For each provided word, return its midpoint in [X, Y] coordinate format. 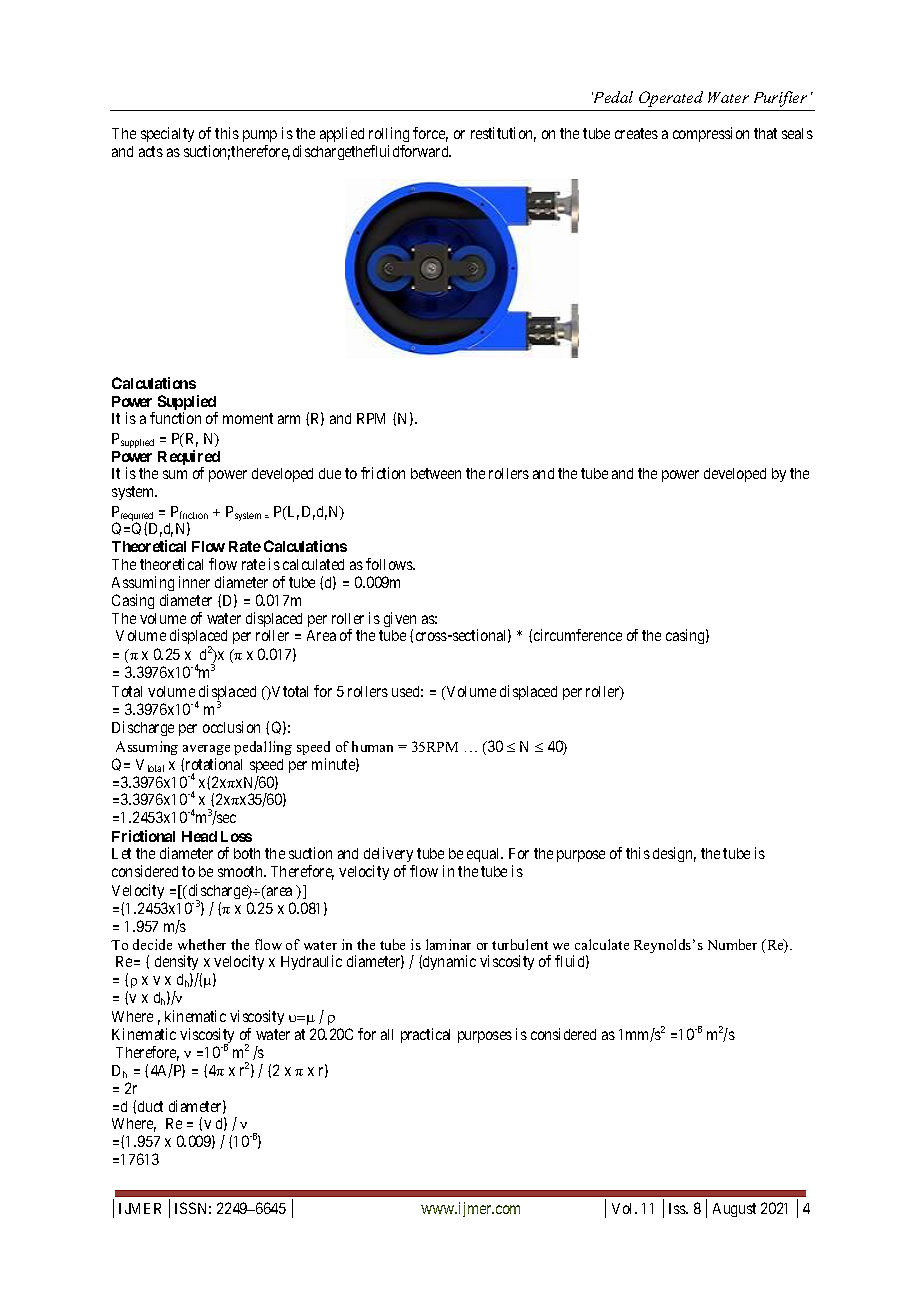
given [400, 621]
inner [194, 582]
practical [425, 1035]
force [430, 134]
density [178, 964]
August [734, 1210]
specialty [167, 134]
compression [711, 134]
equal [485, 855]
